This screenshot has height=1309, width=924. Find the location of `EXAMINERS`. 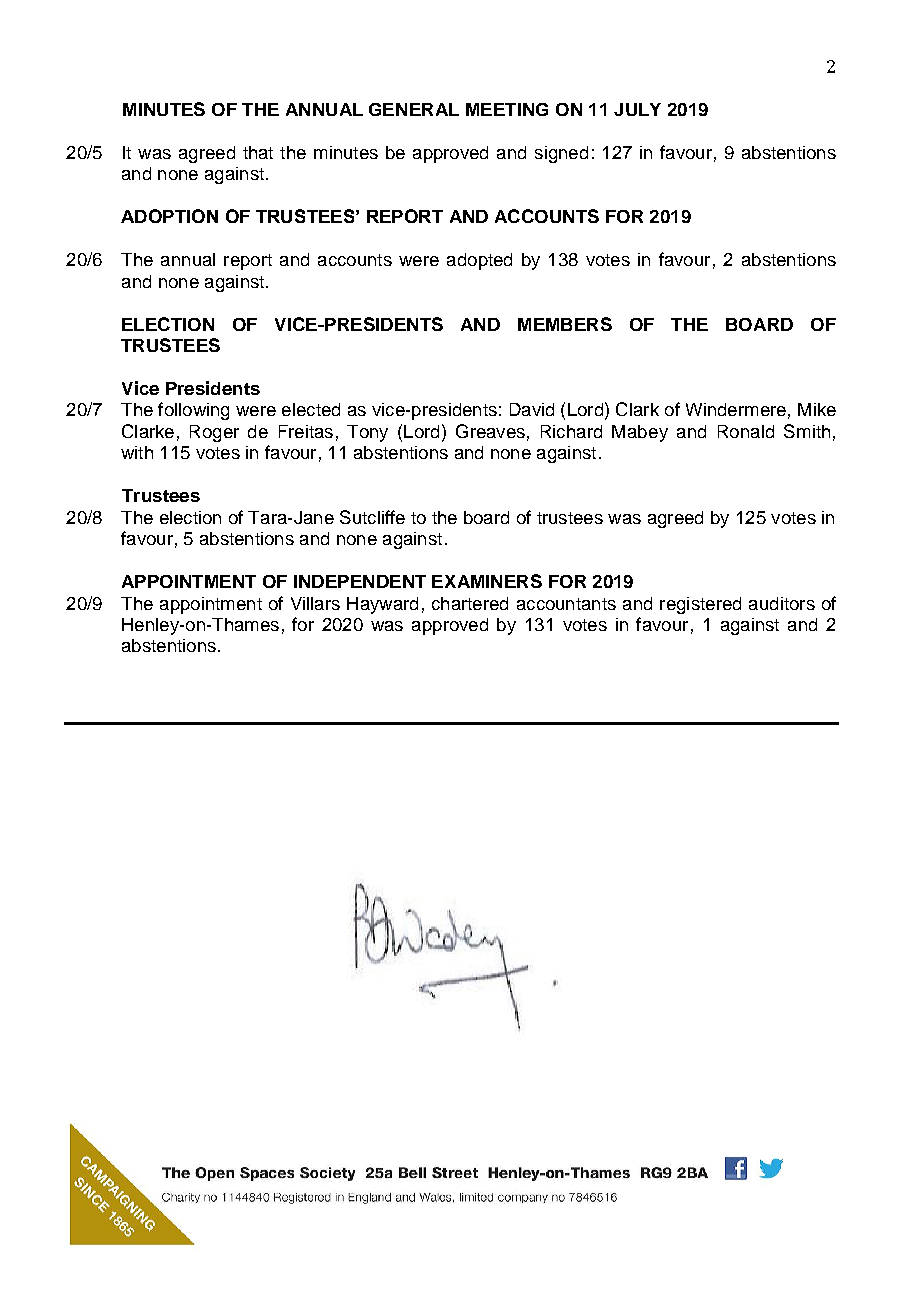

EXAMINERS is located at coordinates (487, 581).
